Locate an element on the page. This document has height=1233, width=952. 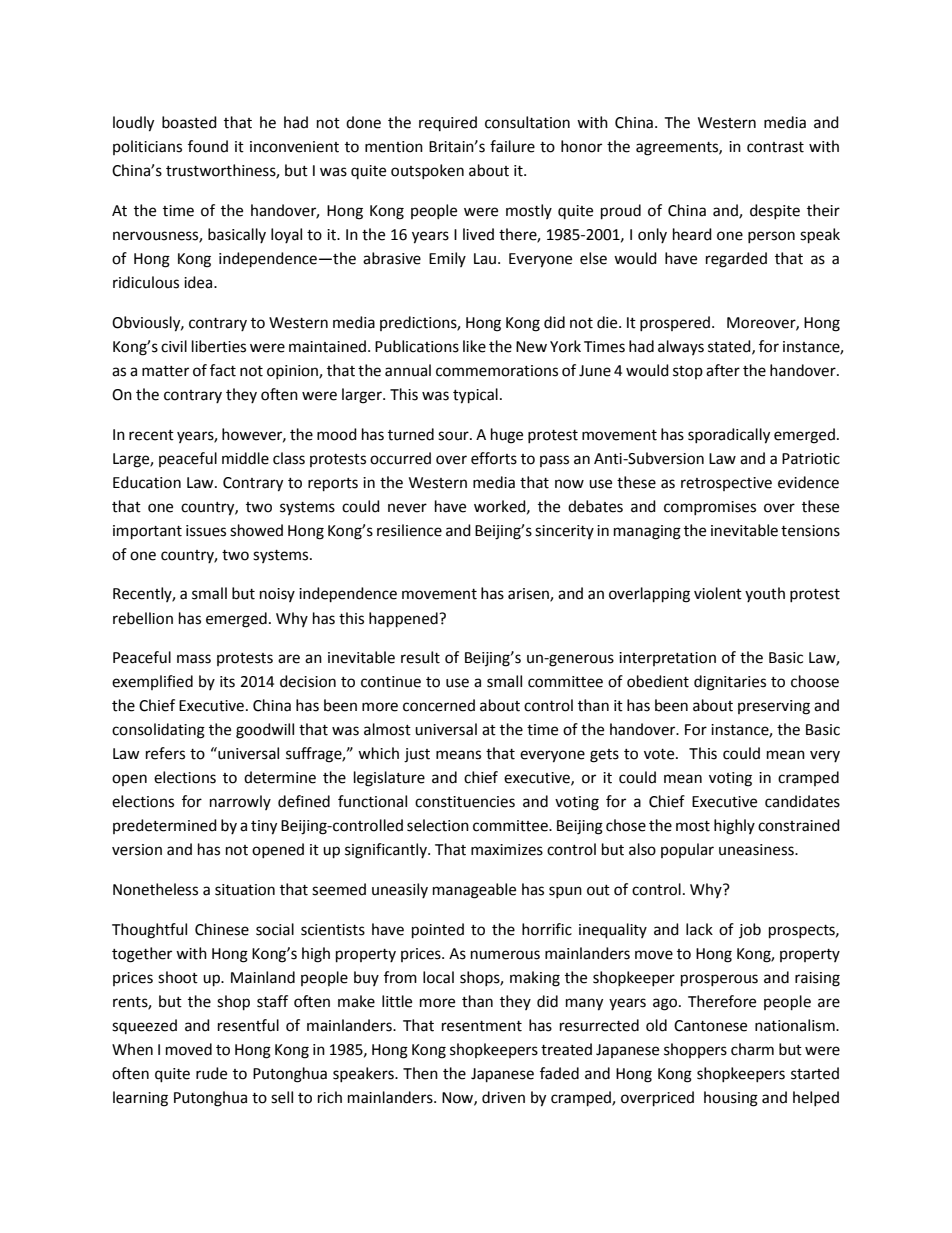
rude is located at coordinates (211, 1073).
